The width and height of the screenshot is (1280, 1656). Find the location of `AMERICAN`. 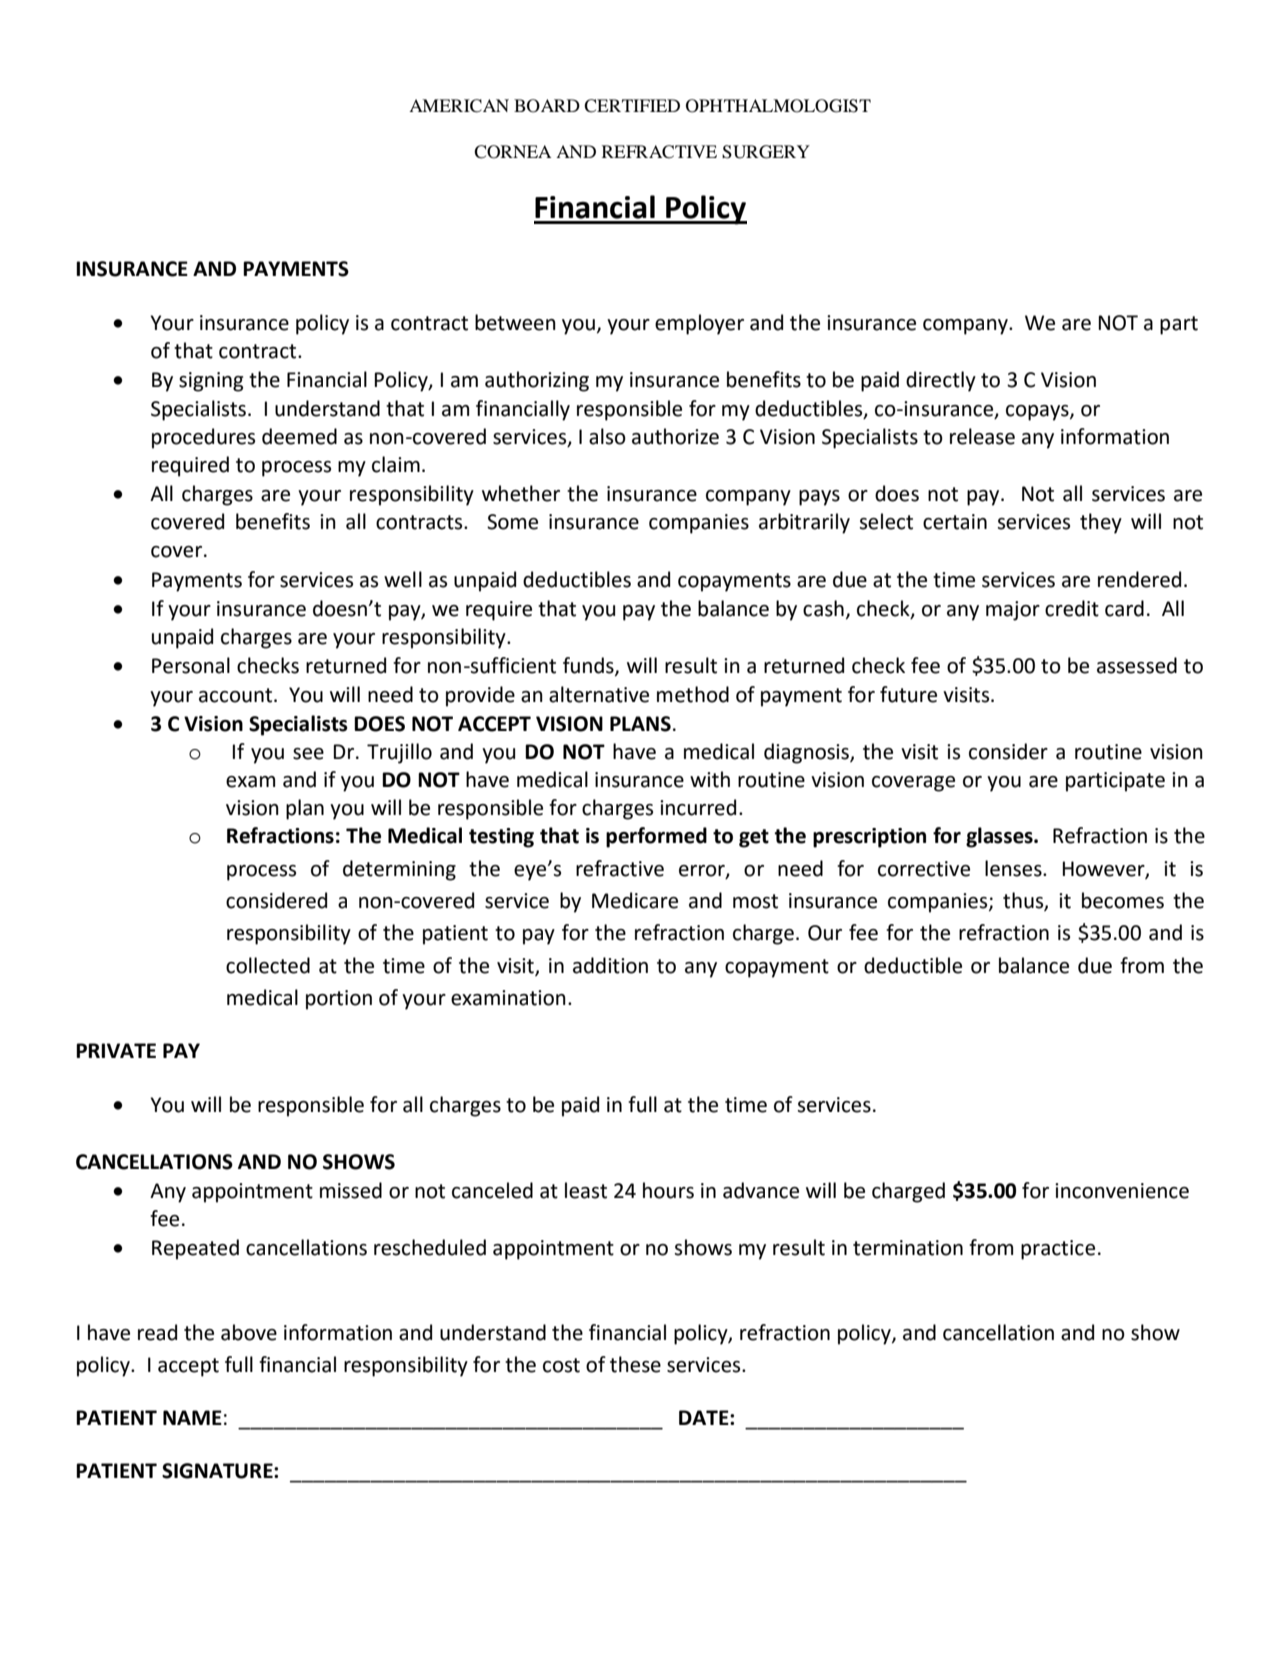

AMERICAN is located at coordinates (459, 106).
